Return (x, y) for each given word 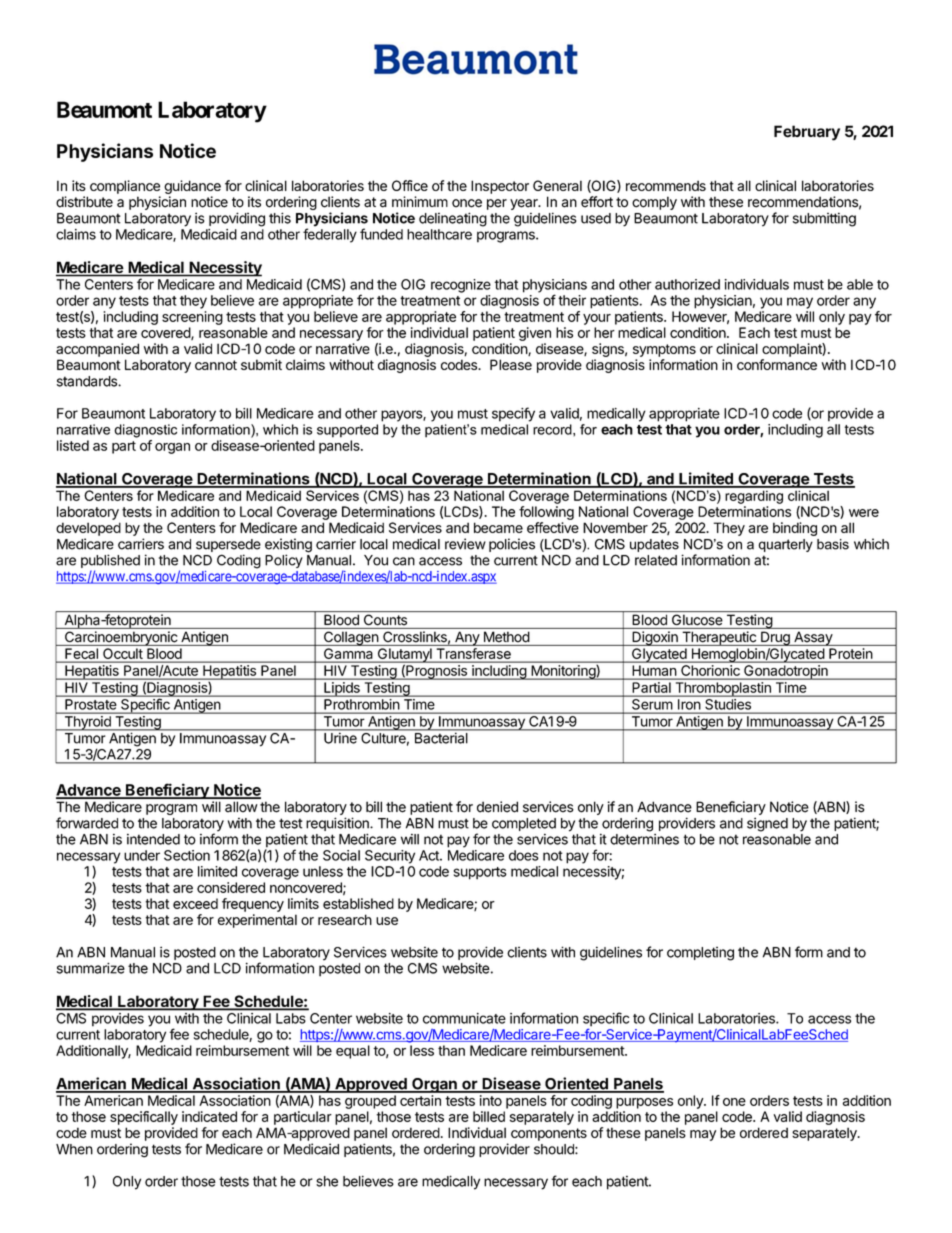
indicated (209, 1116)
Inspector (500, 187)
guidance (192, 187)
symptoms (664, 350)
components (549, 1134)
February (807, 133)
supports (480, 873)
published (110, 562)
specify (513, 414)
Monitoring (563, 672)
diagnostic (145, 431)
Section (187, 855)
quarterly (786, 545)
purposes (644, 1103)
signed (767, 824)
